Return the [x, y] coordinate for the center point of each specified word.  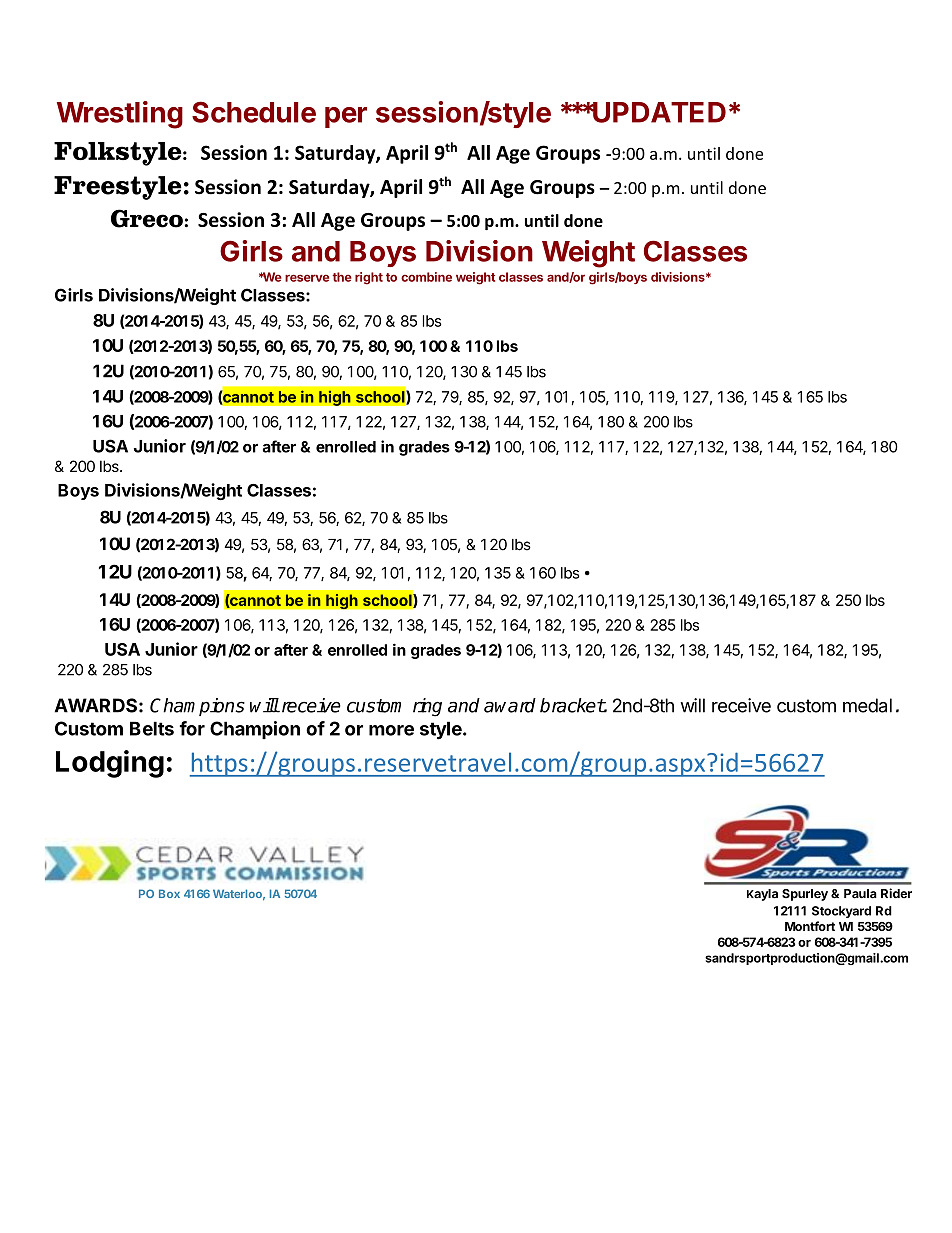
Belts [152, 728]
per [346, 117]
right [369, 278]
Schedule [254, 112]
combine [426, 277]
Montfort [810, 926]
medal [867, 705]
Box [169, 893]
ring [427, 707]
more [391, 730]
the [342, 277]
